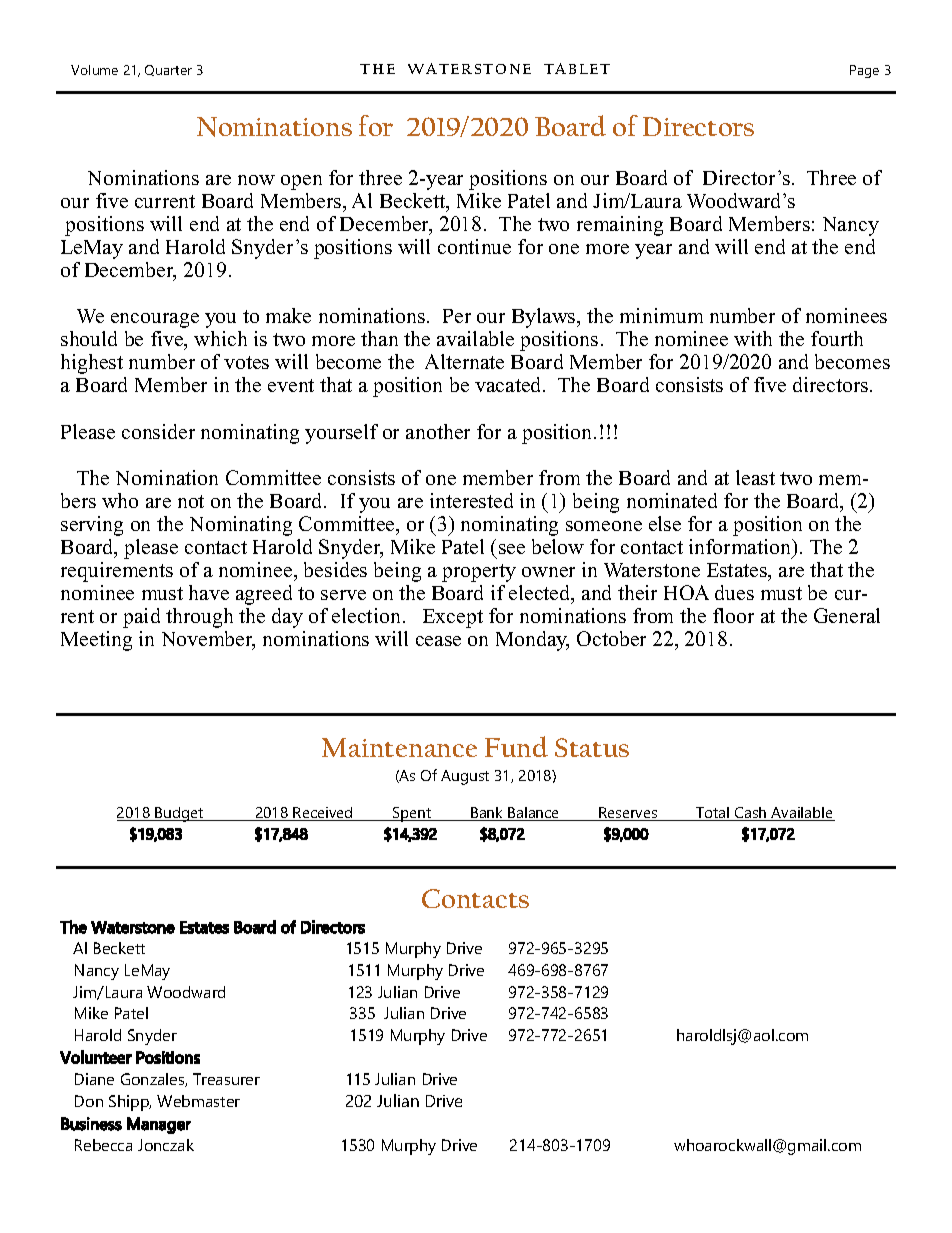 This image has width=952, height=1233. Describe the element at coordinates (198, 1101) in the image. I see `Webmaster` at that location.
